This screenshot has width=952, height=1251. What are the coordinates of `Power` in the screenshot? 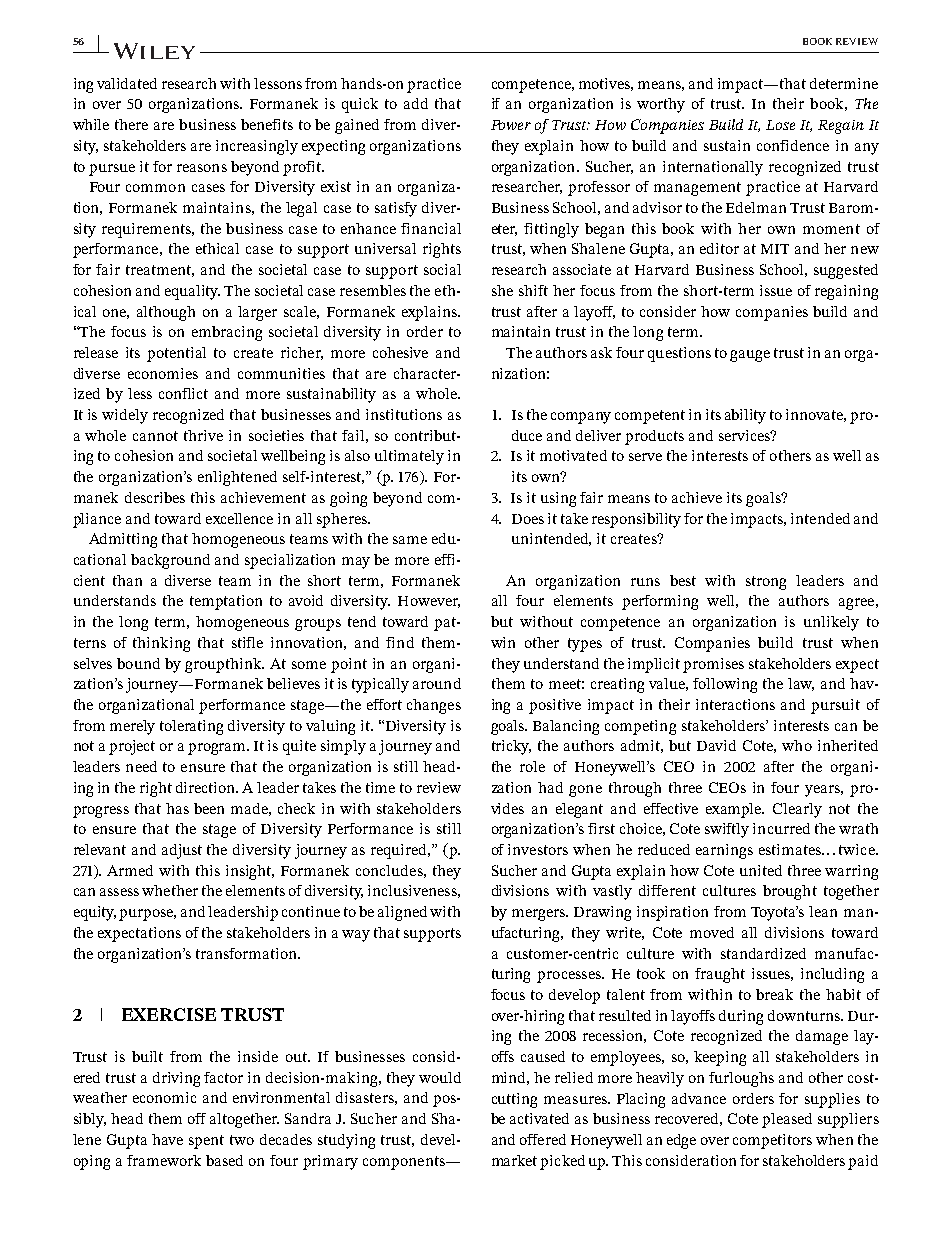 It's located at (511, 125).
